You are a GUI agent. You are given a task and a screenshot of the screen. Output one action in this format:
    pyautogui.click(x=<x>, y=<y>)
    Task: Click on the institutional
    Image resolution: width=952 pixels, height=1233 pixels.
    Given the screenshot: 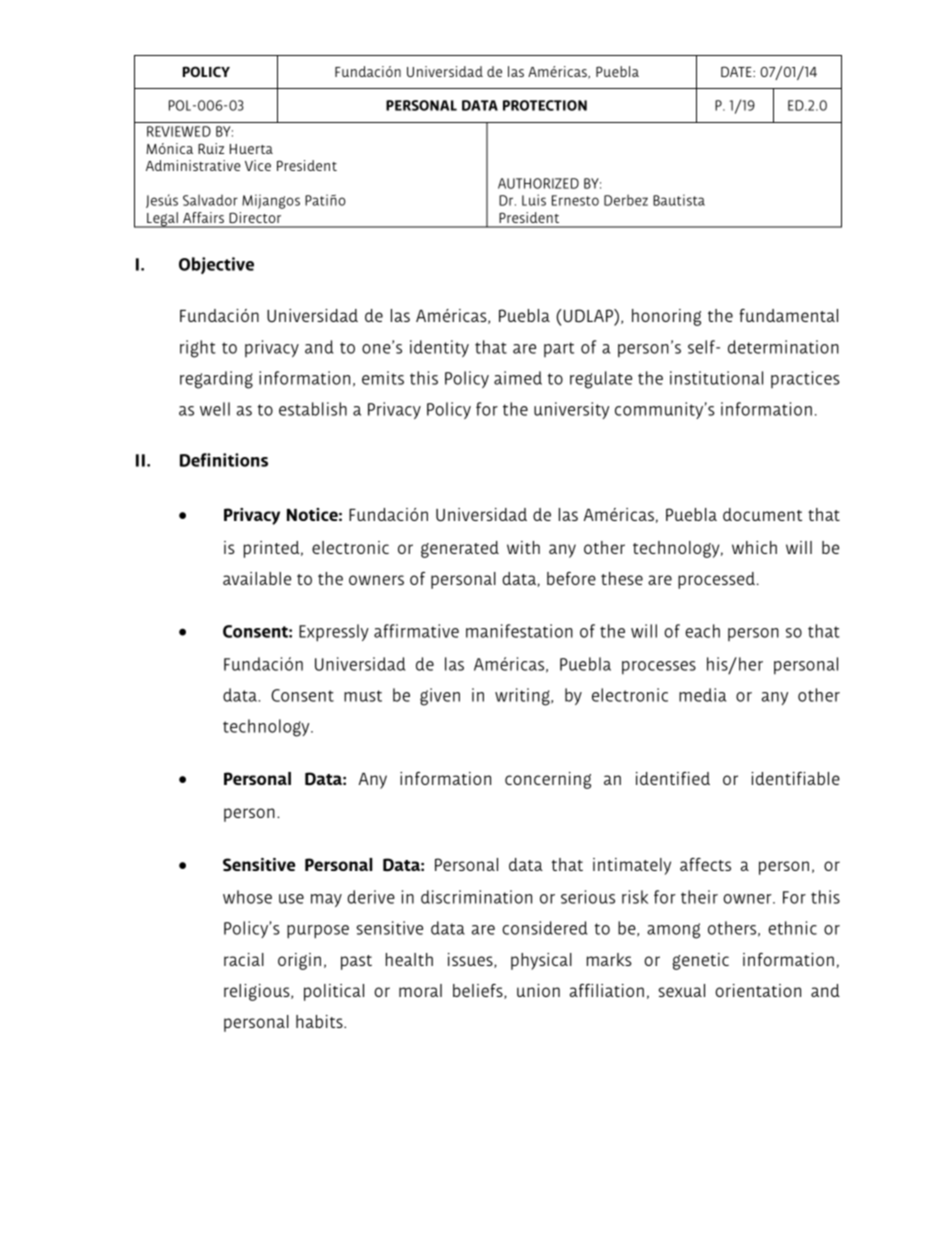 What is the action you would take?
    pyautogui.click(x=716, y=378)
